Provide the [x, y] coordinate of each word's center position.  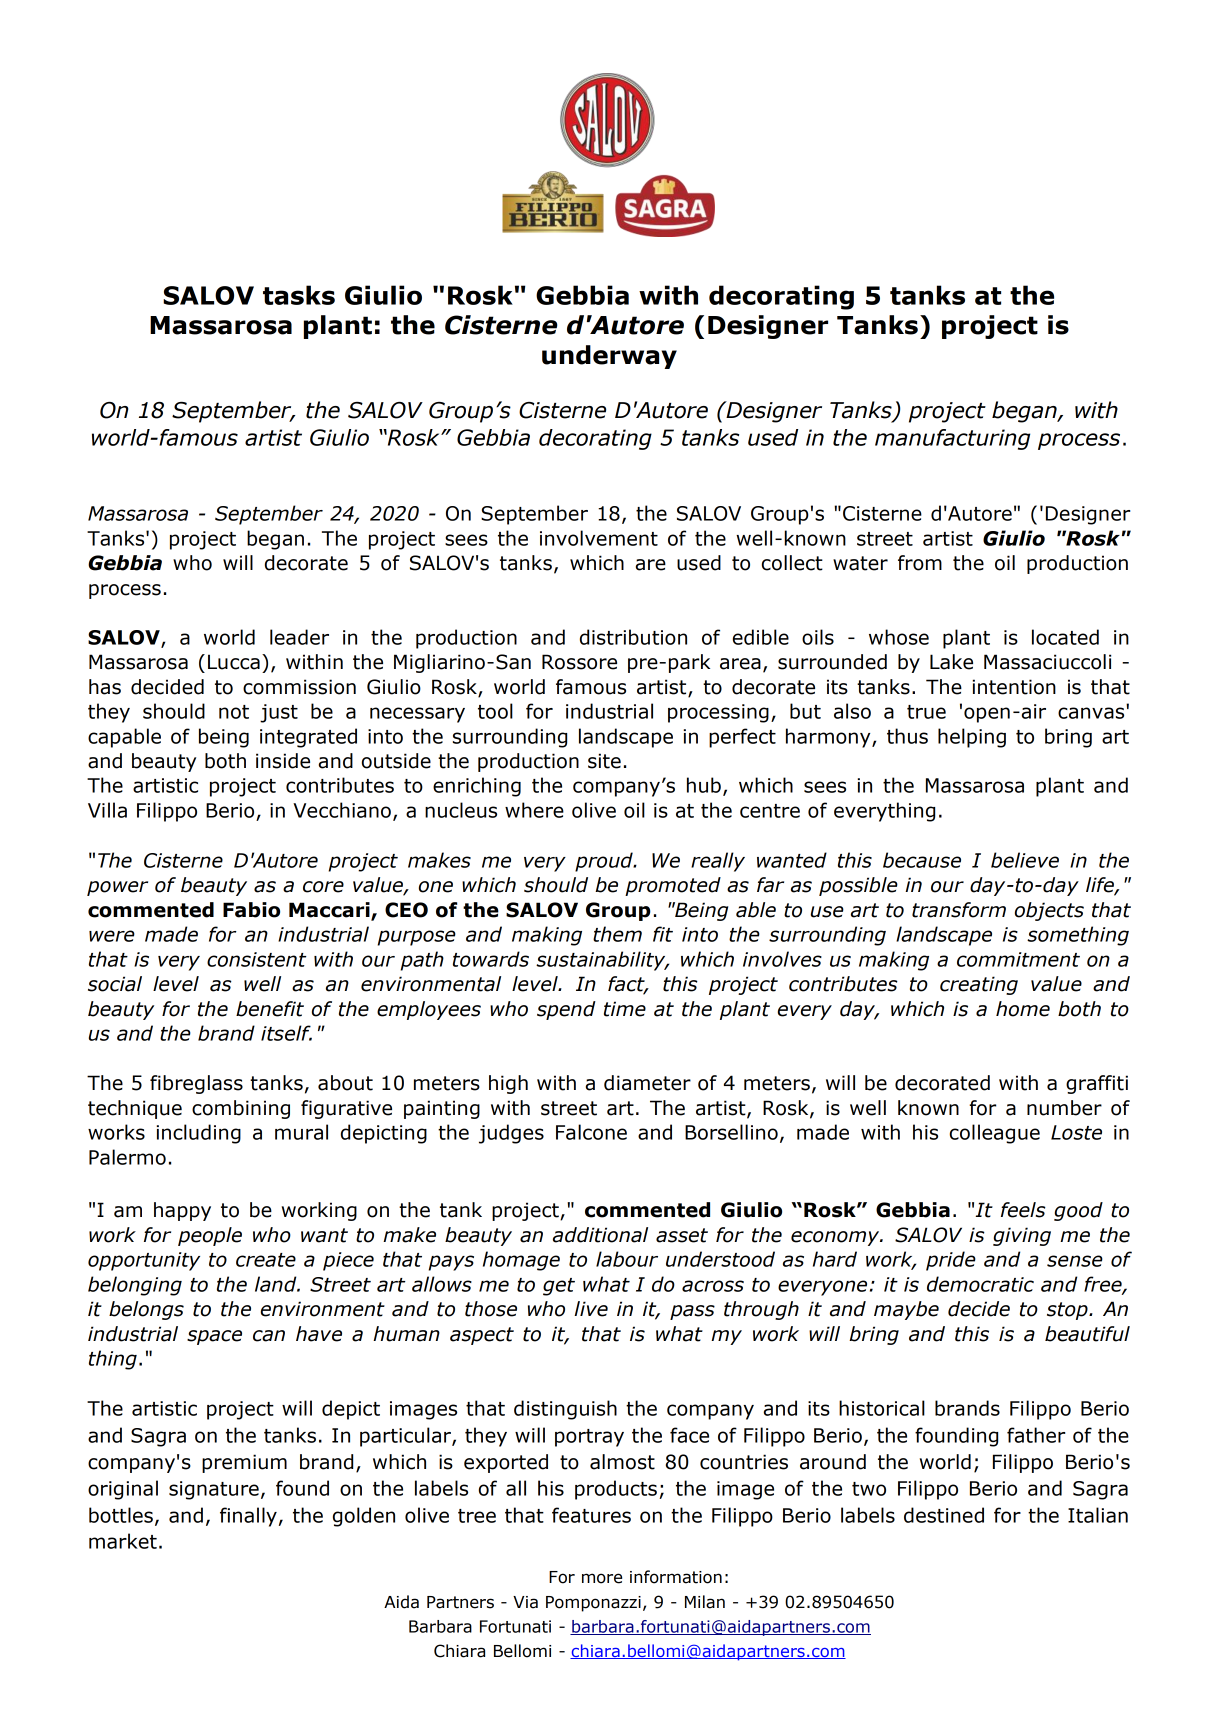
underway [609, 357]
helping [972, 738]
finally [248, 1517]
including [198, 1134]
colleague [995, 1134]
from [920, 563]
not [234, 712]
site [604, 761]
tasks [299, 295]
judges [511, 1134]
